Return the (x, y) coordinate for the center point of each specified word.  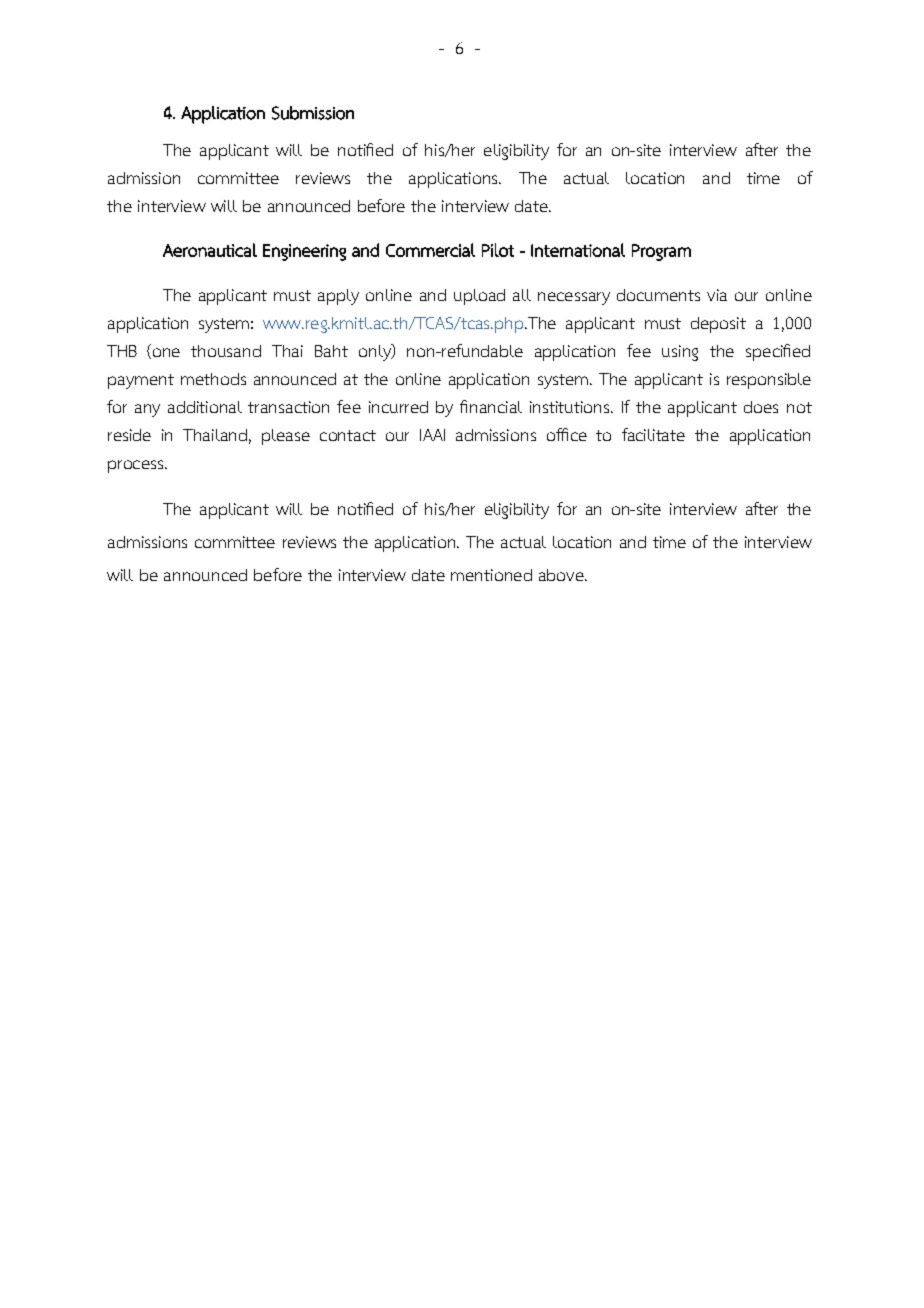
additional (205, 407)
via (717, 295)
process (137, 466)
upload (479, 297)
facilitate (653, 434)
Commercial (430, 250)
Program (661, 252)
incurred (398, 407)
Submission (313, 113)
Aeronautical (210, 250)
